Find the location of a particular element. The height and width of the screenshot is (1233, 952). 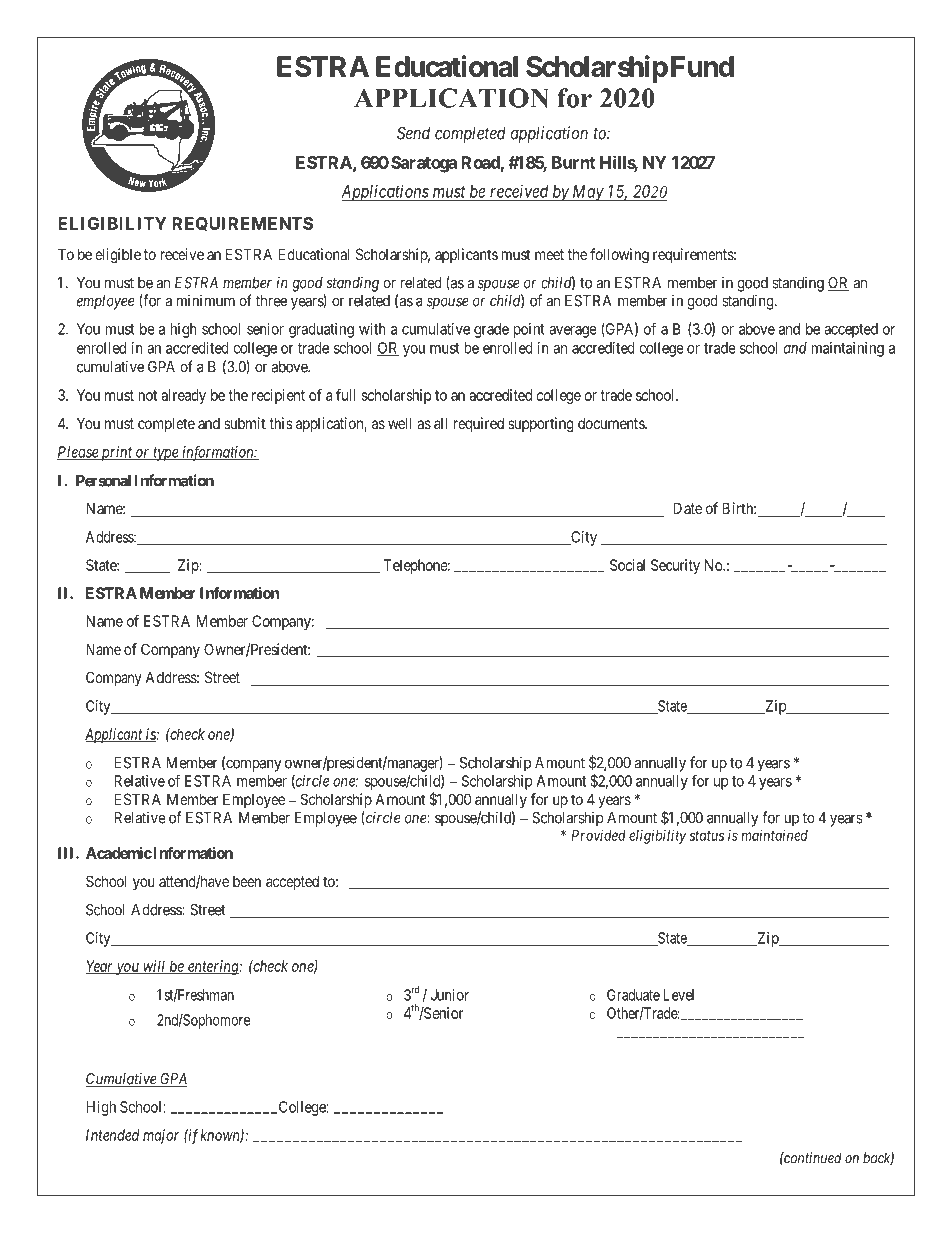

maintaining is located at coordinates (848, 349).
